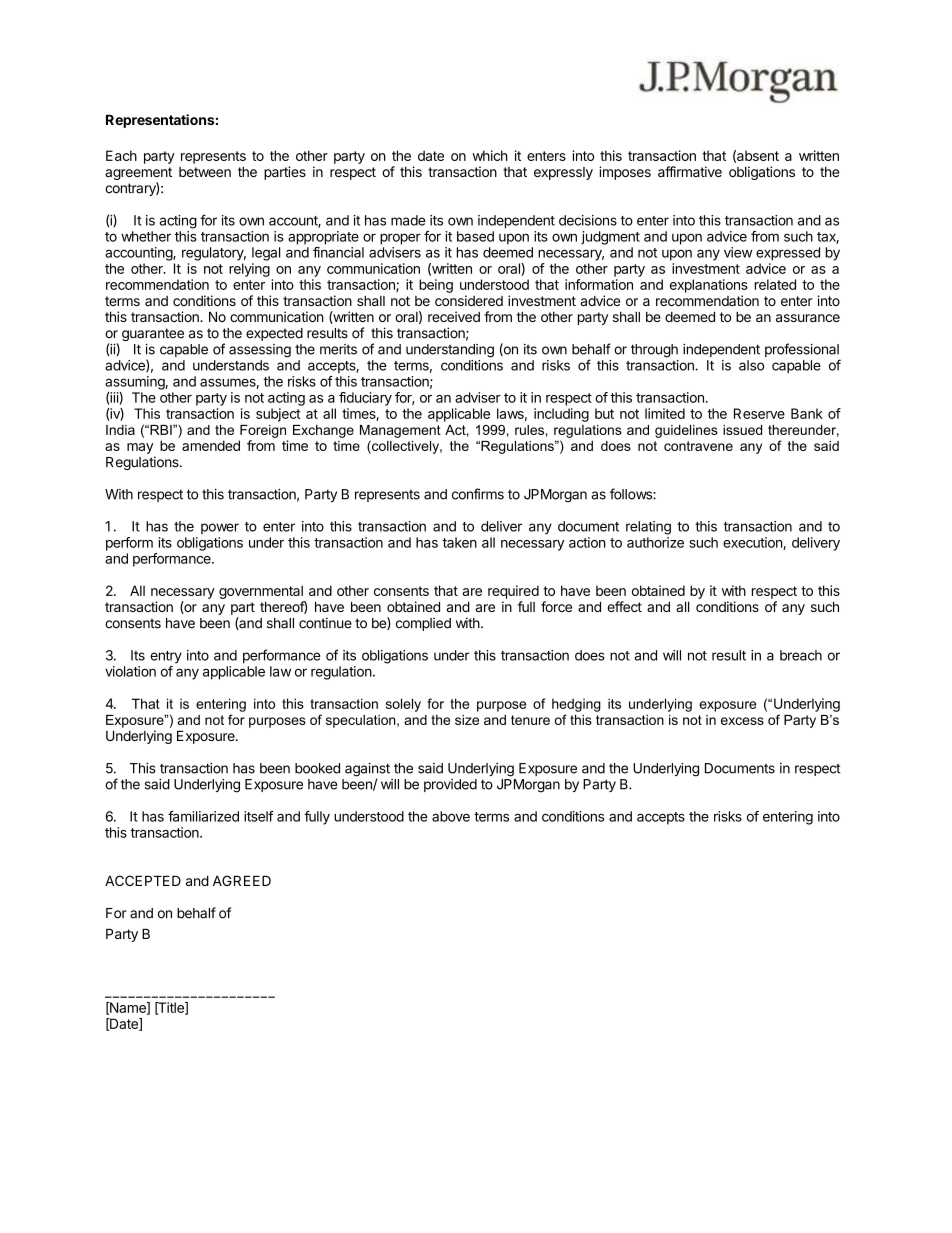 The image size is (952, 1233). What do you see at coordinates (205, 172) in the document?
I see `between` at bounding box center [205, 172].
